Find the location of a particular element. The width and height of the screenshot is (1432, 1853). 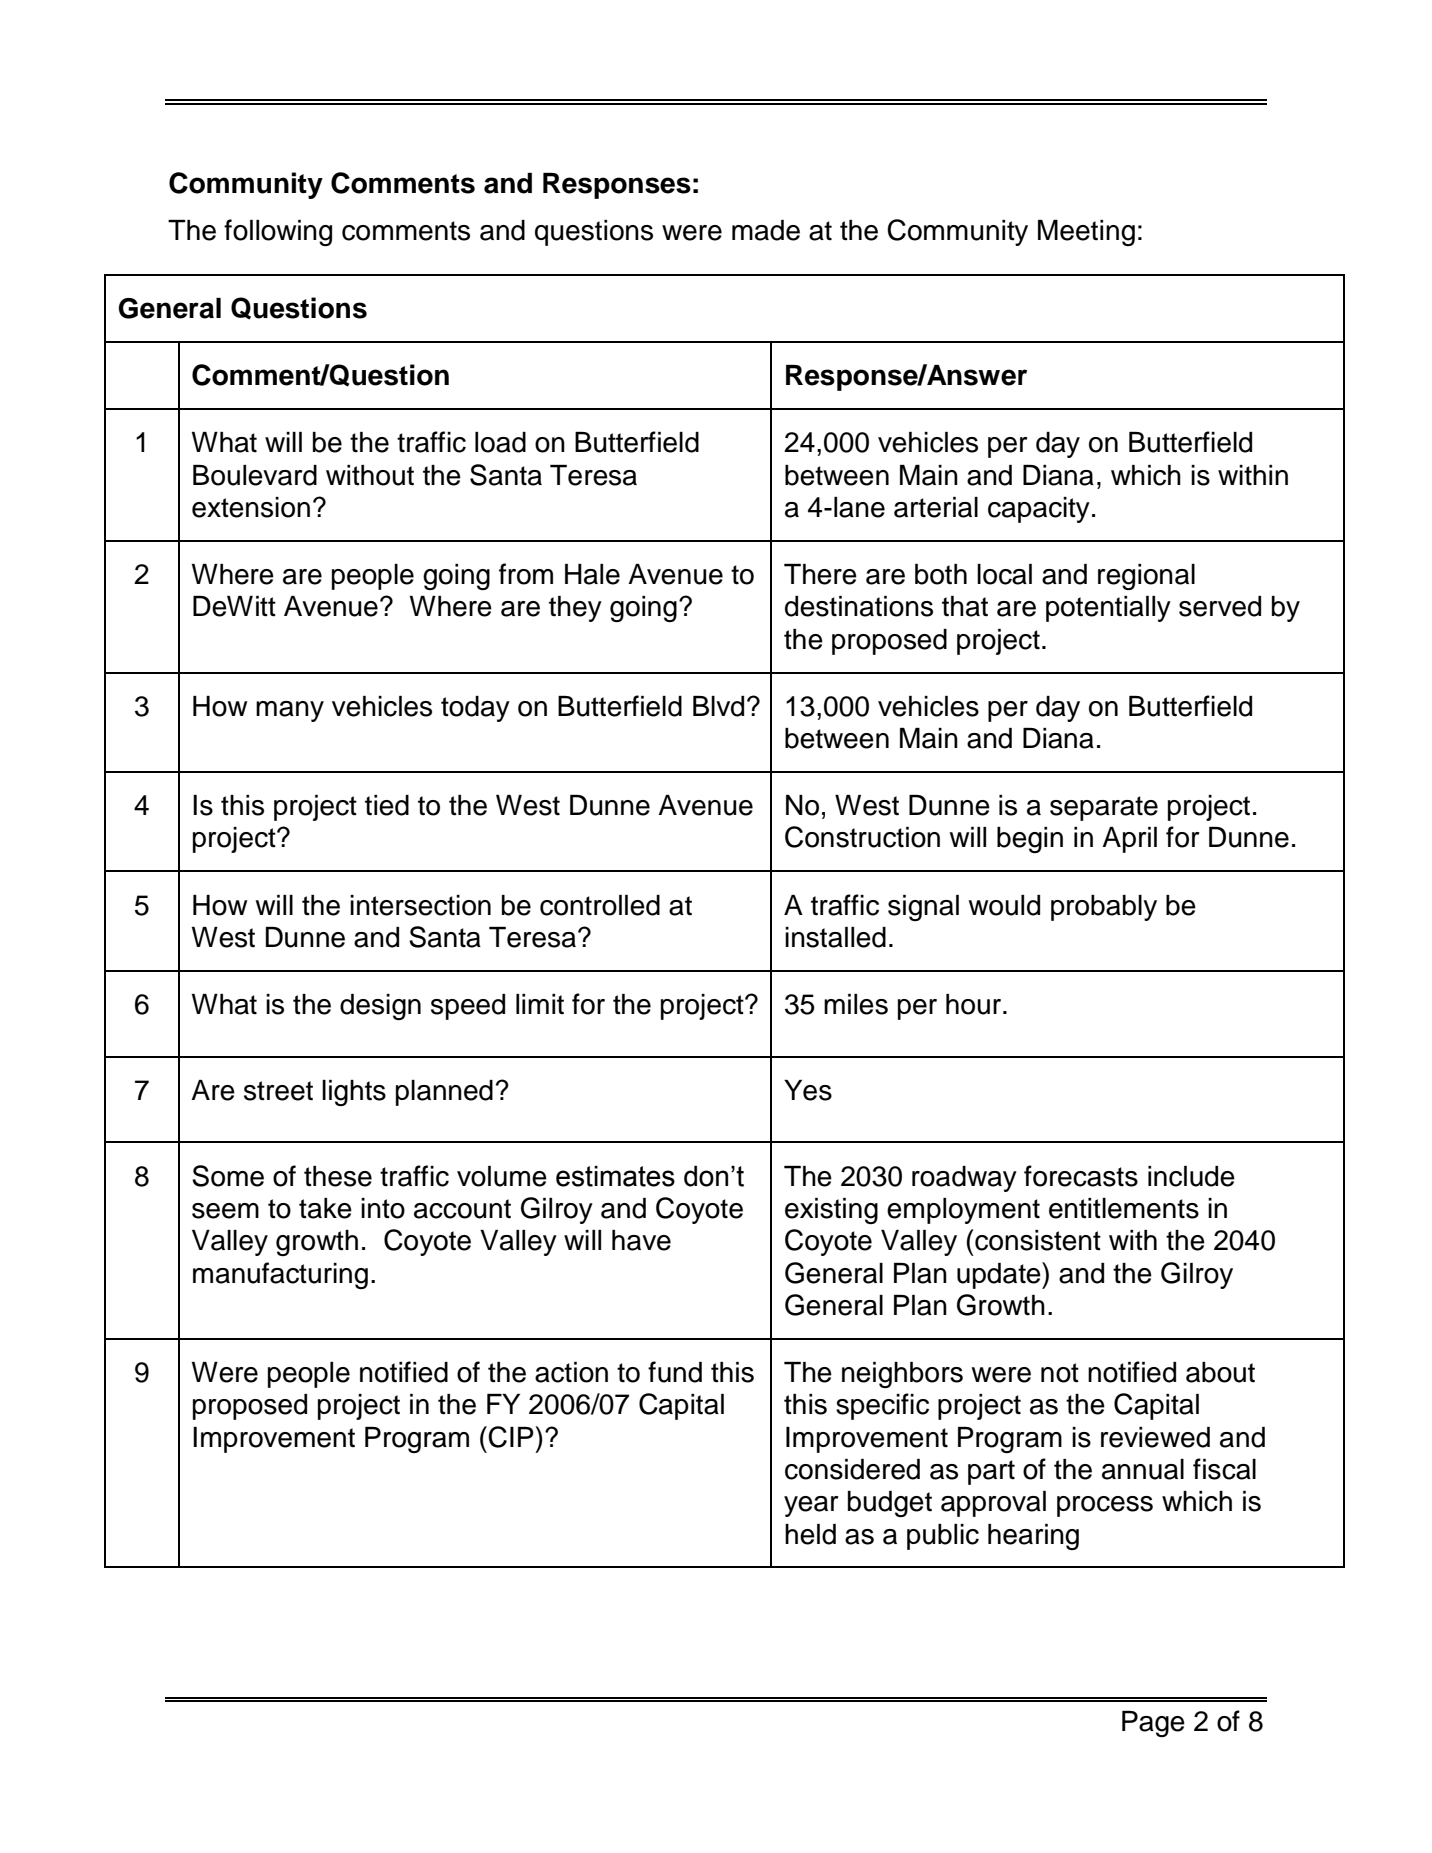

probably is located at coordinates (1104, 908).
